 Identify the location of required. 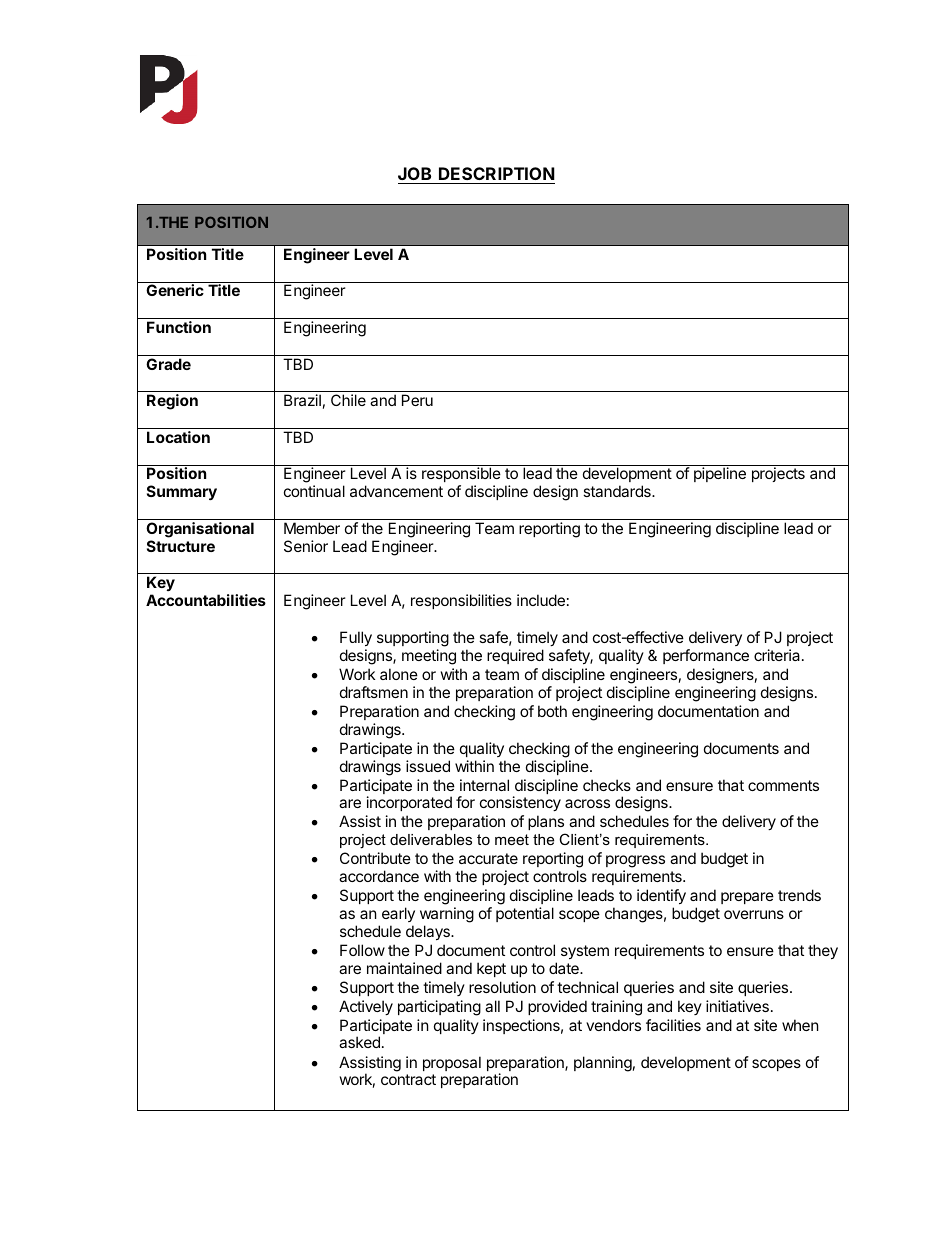
(515, 656).
